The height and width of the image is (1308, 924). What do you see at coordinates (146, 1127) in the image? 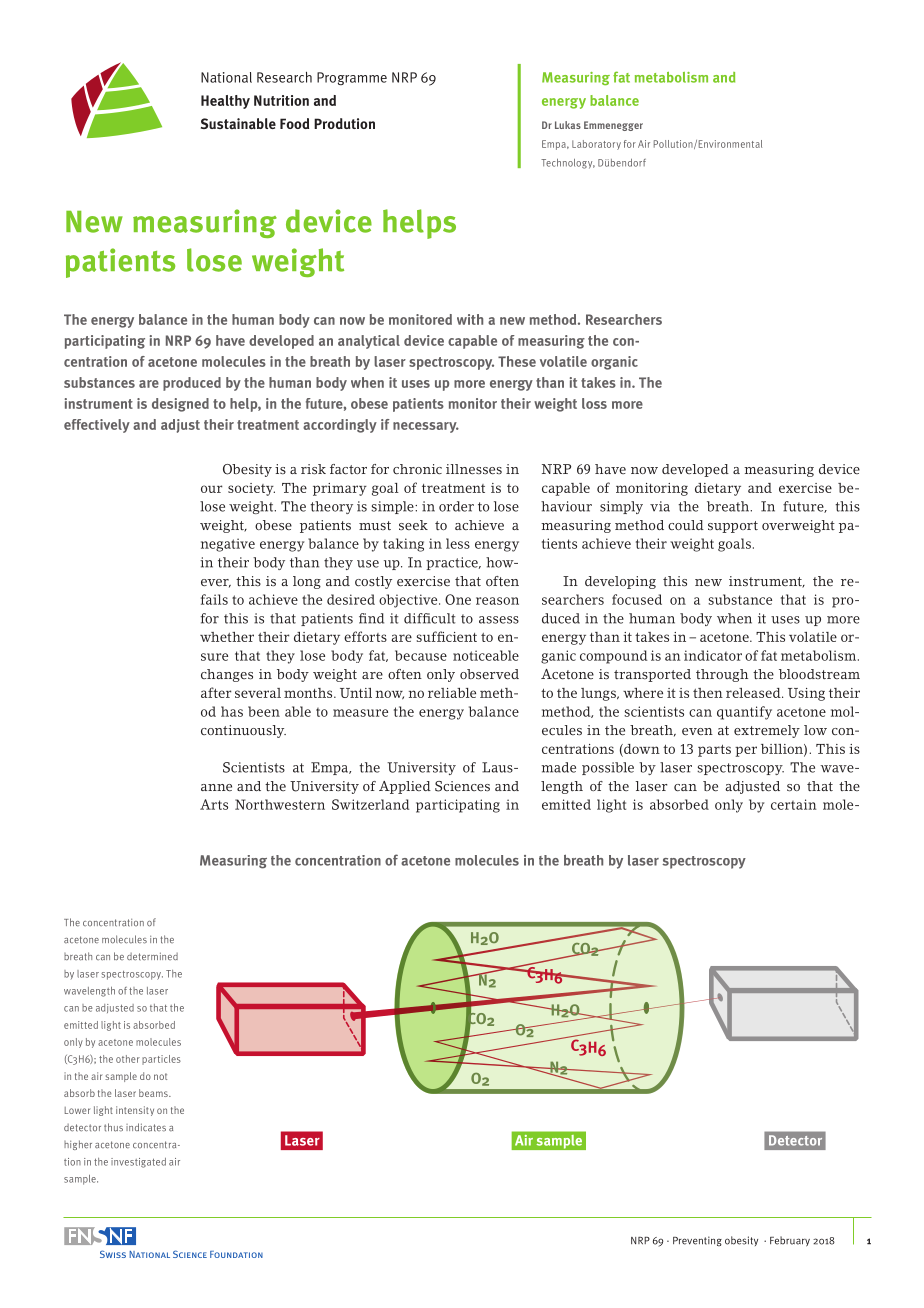
I see `indicates` at bounding box center [146, 1127].
